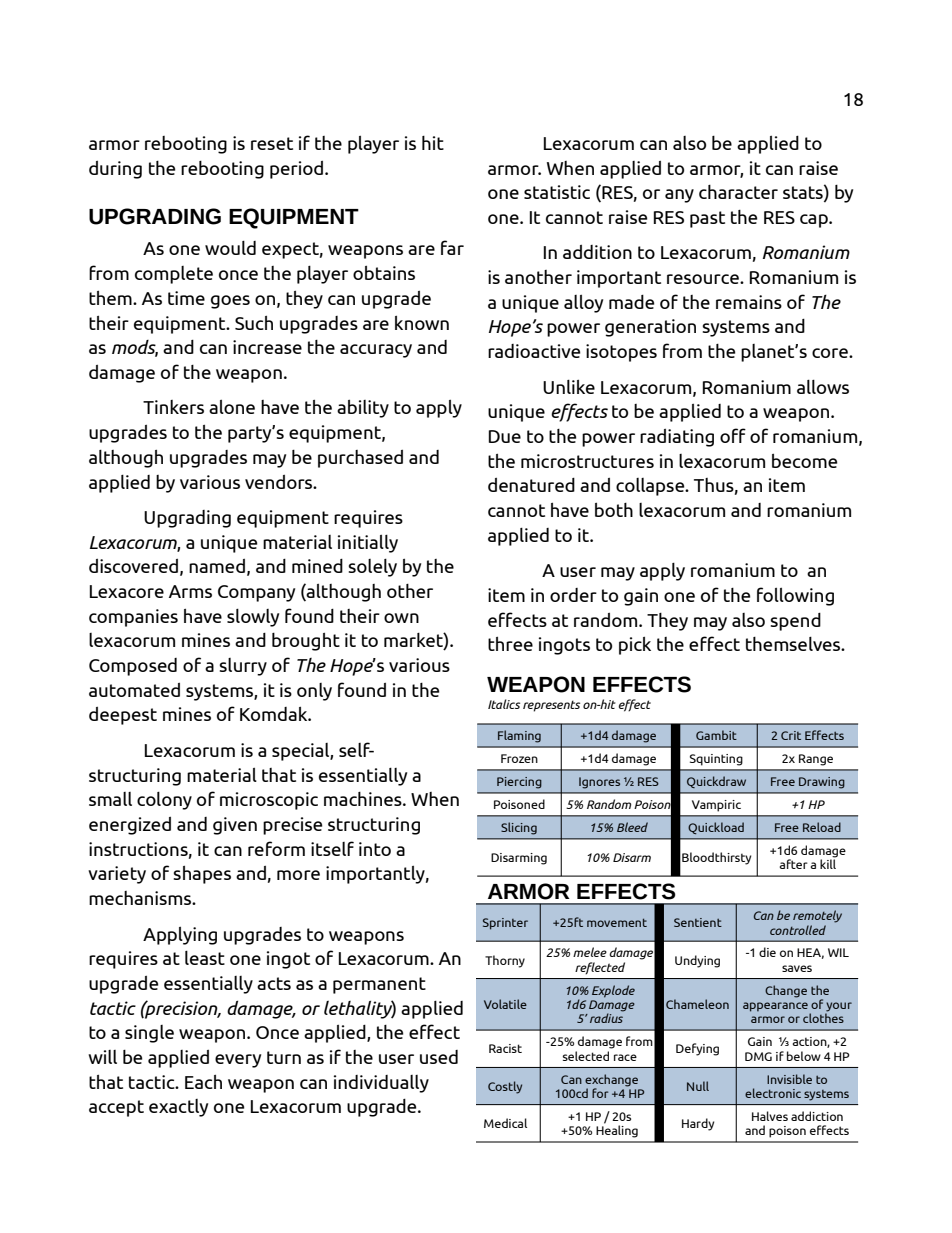 The height and width of the screenshot is (1233, 952). Describe the element at coordinates (133, 618) in the screenshot. I see `companies` at that location.
